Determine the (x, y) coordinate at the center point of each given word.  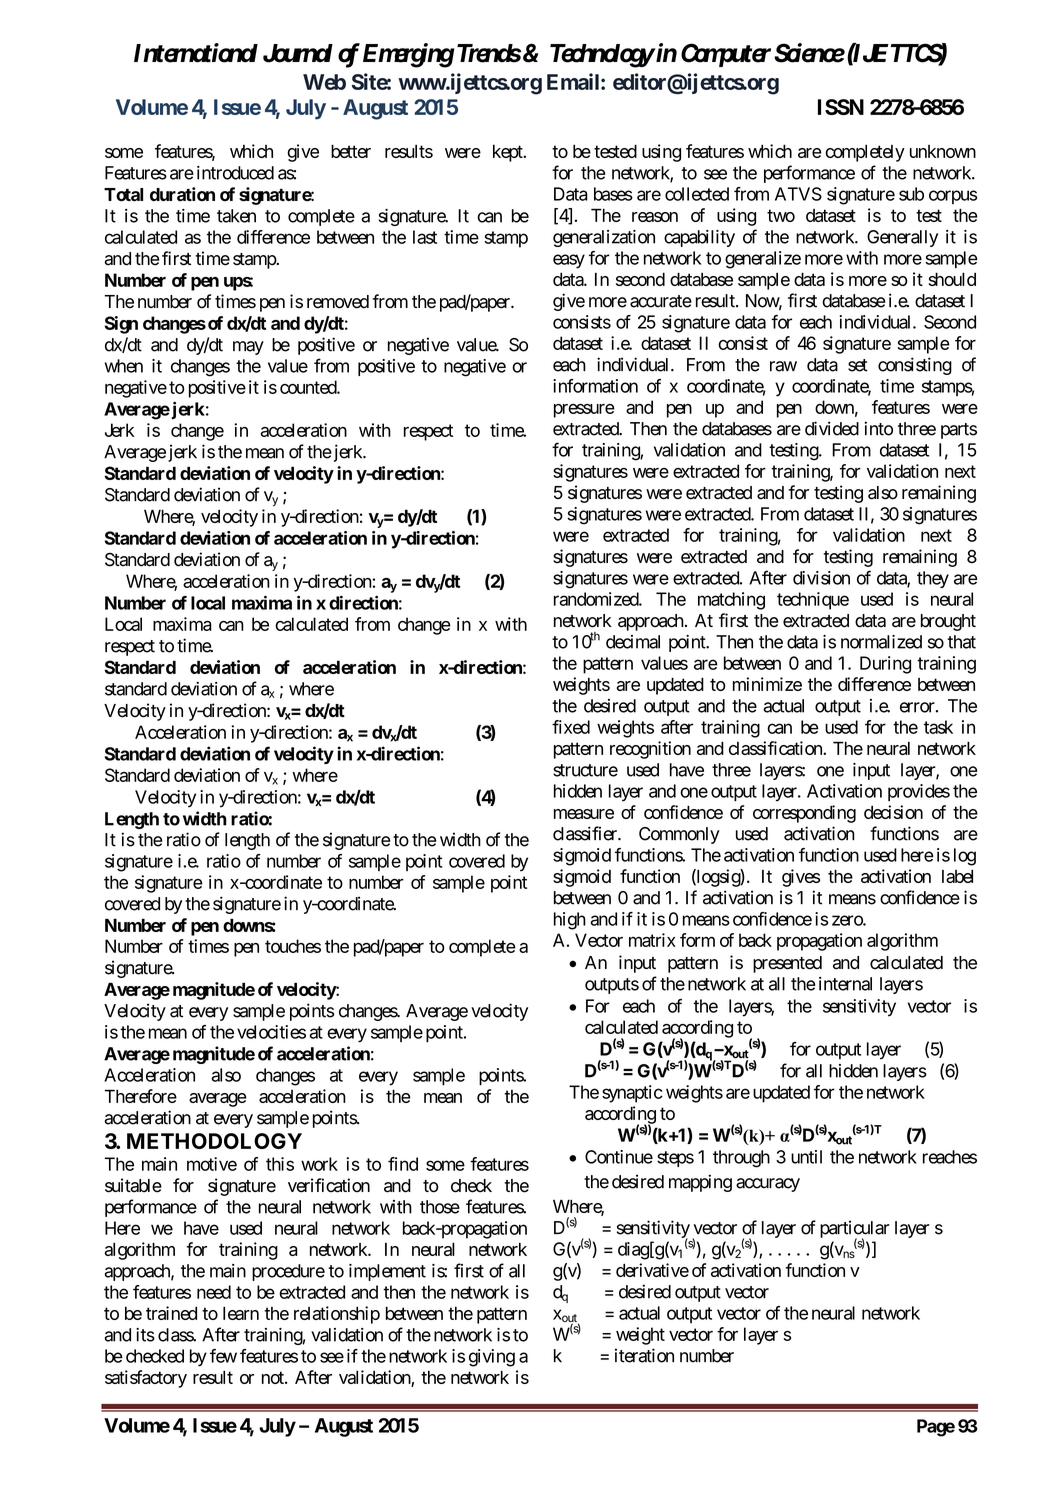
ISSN (841, 107)
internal (845, 984)
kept (509, 153)
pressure (584, 411)
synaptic (632, 1094)
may (248, 348)
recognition (650, 750)
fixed (571, 727)
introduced (235, 173)
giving (492, 1358)
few (223, 1356)
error (917, 707)
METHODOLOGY (214, 1141)
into (878, 428)
